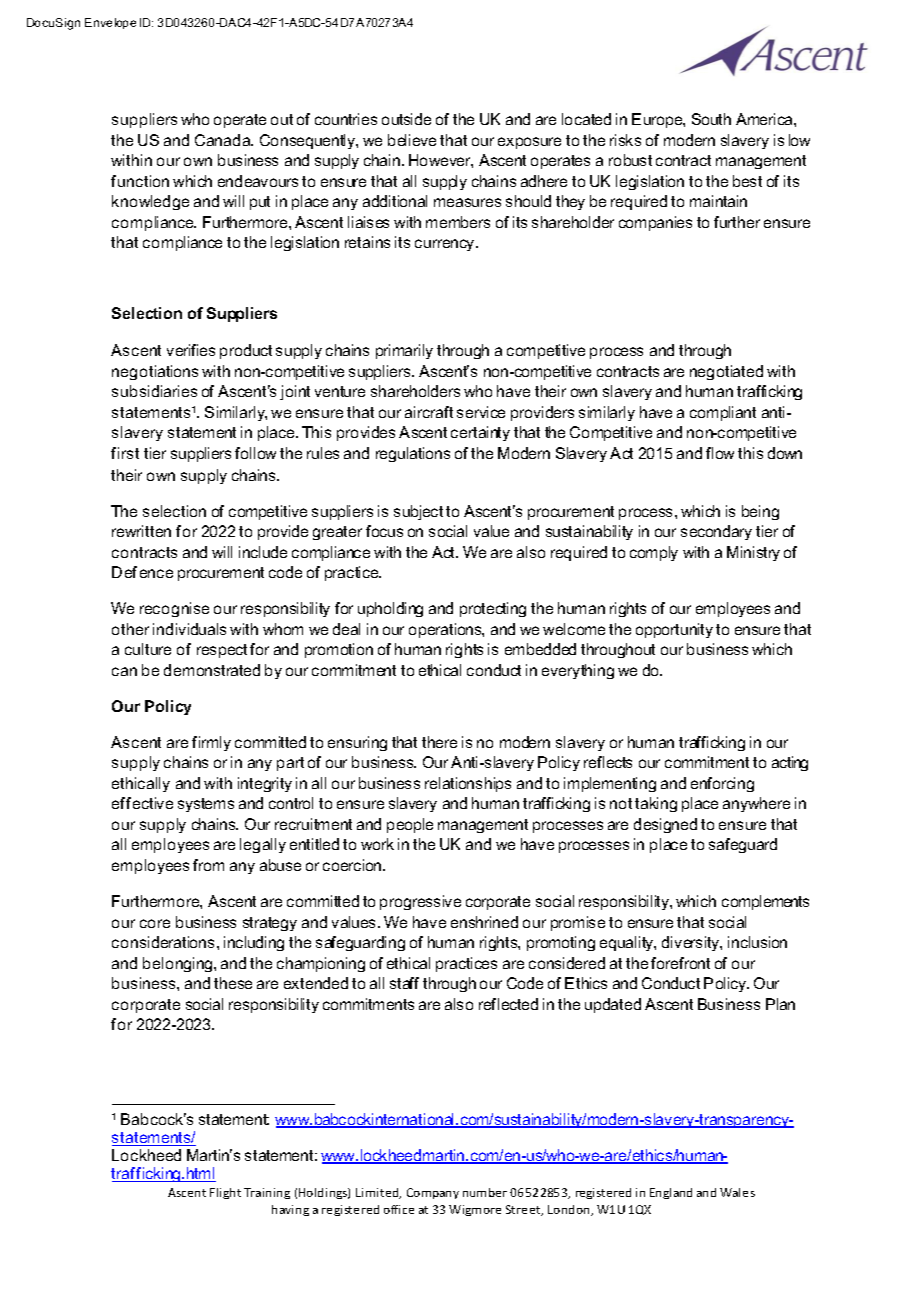  Describe the element at coordinates (206, 805) in the image. I see `systems` at that location.
